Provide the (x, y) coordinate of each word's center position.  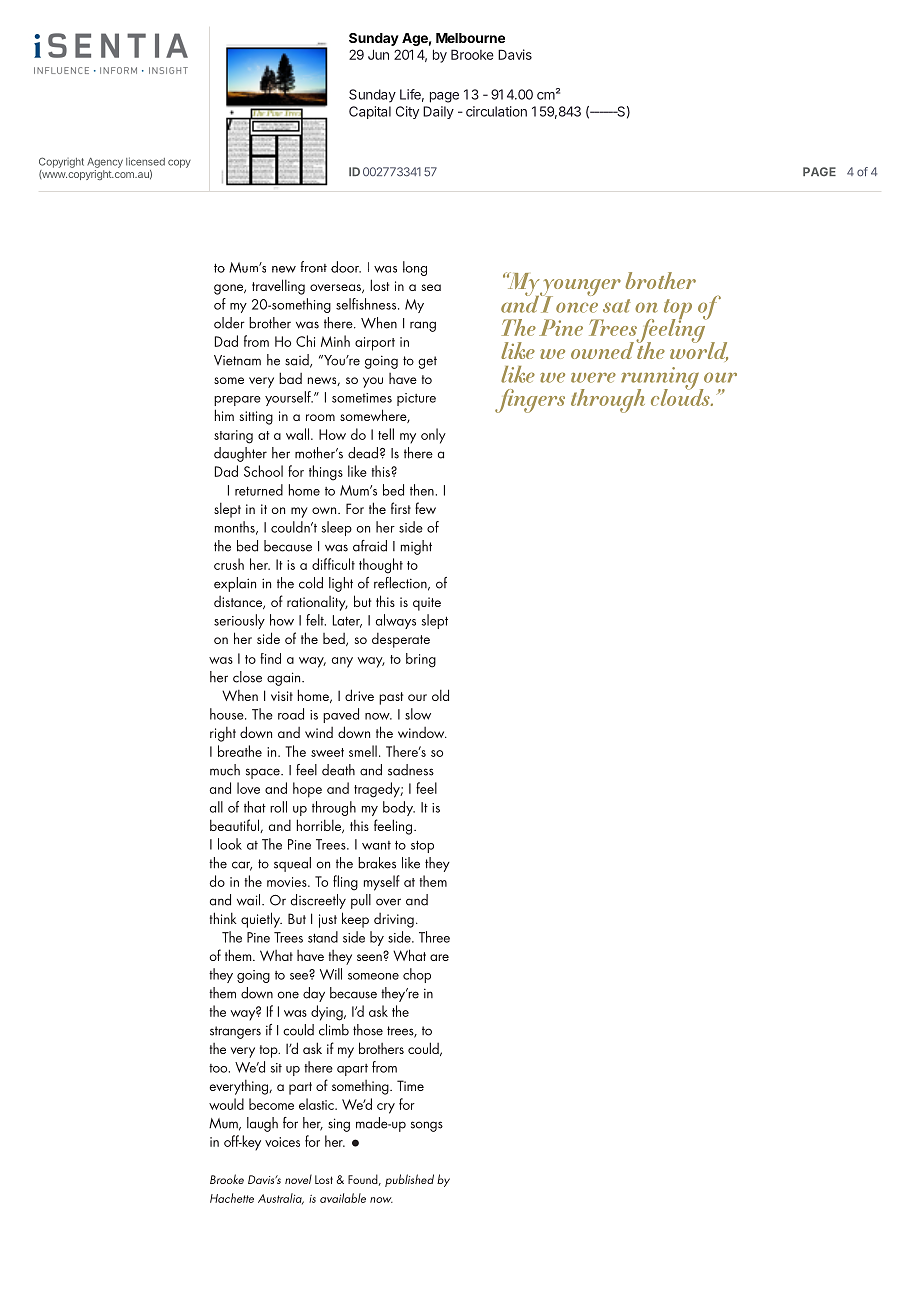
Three (434, 937)
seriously (239, 621)
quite (427, 604)
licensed (145, 161)
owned (602, 350)
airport (375, 344)
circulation (496, 111)
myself (382, 883)
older (229, 323)
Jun (378, 54)
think (223, 918)
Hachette (232, 1198)
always (396, 621)
